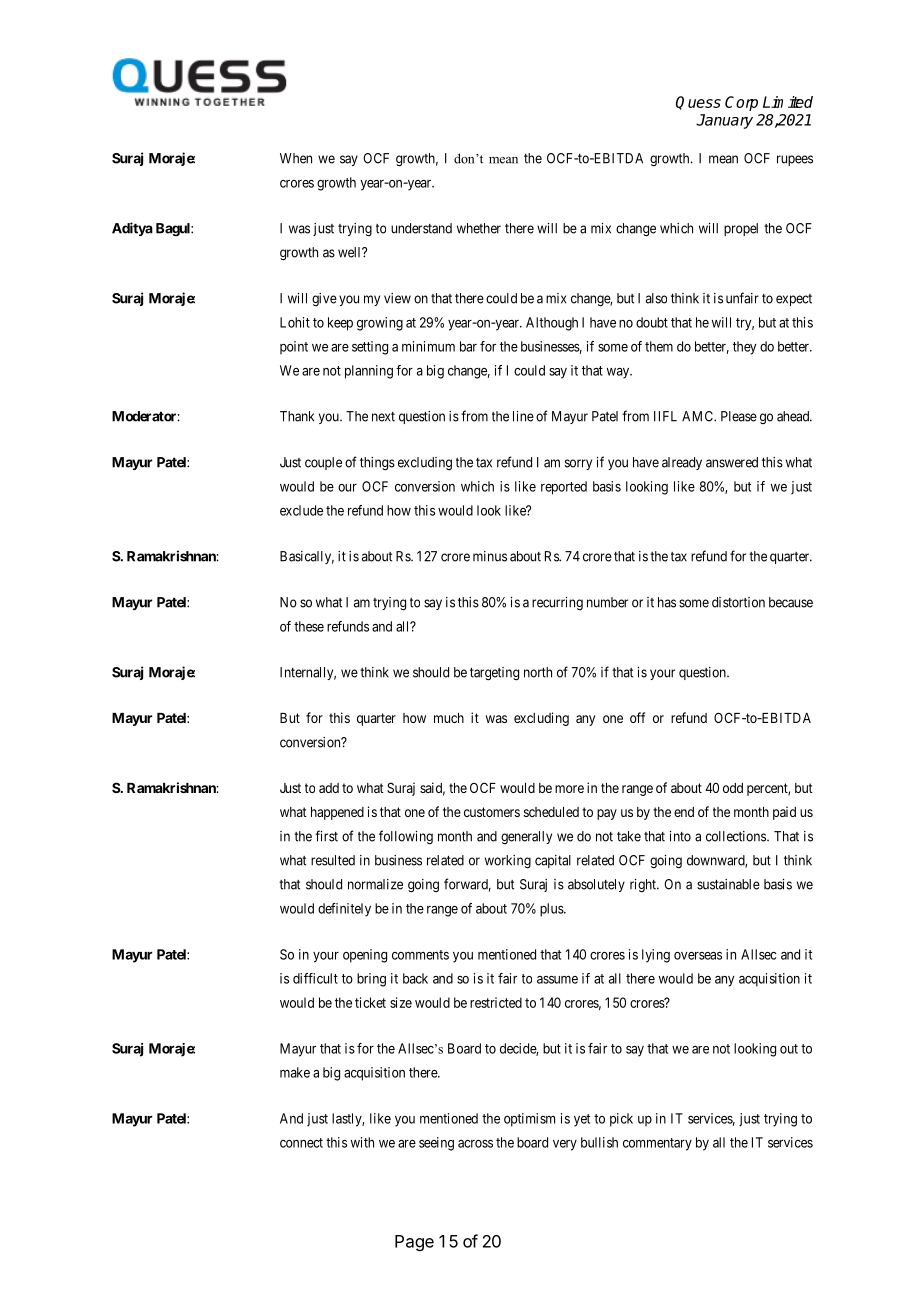  I want to click on whether, so click(479, 228).
